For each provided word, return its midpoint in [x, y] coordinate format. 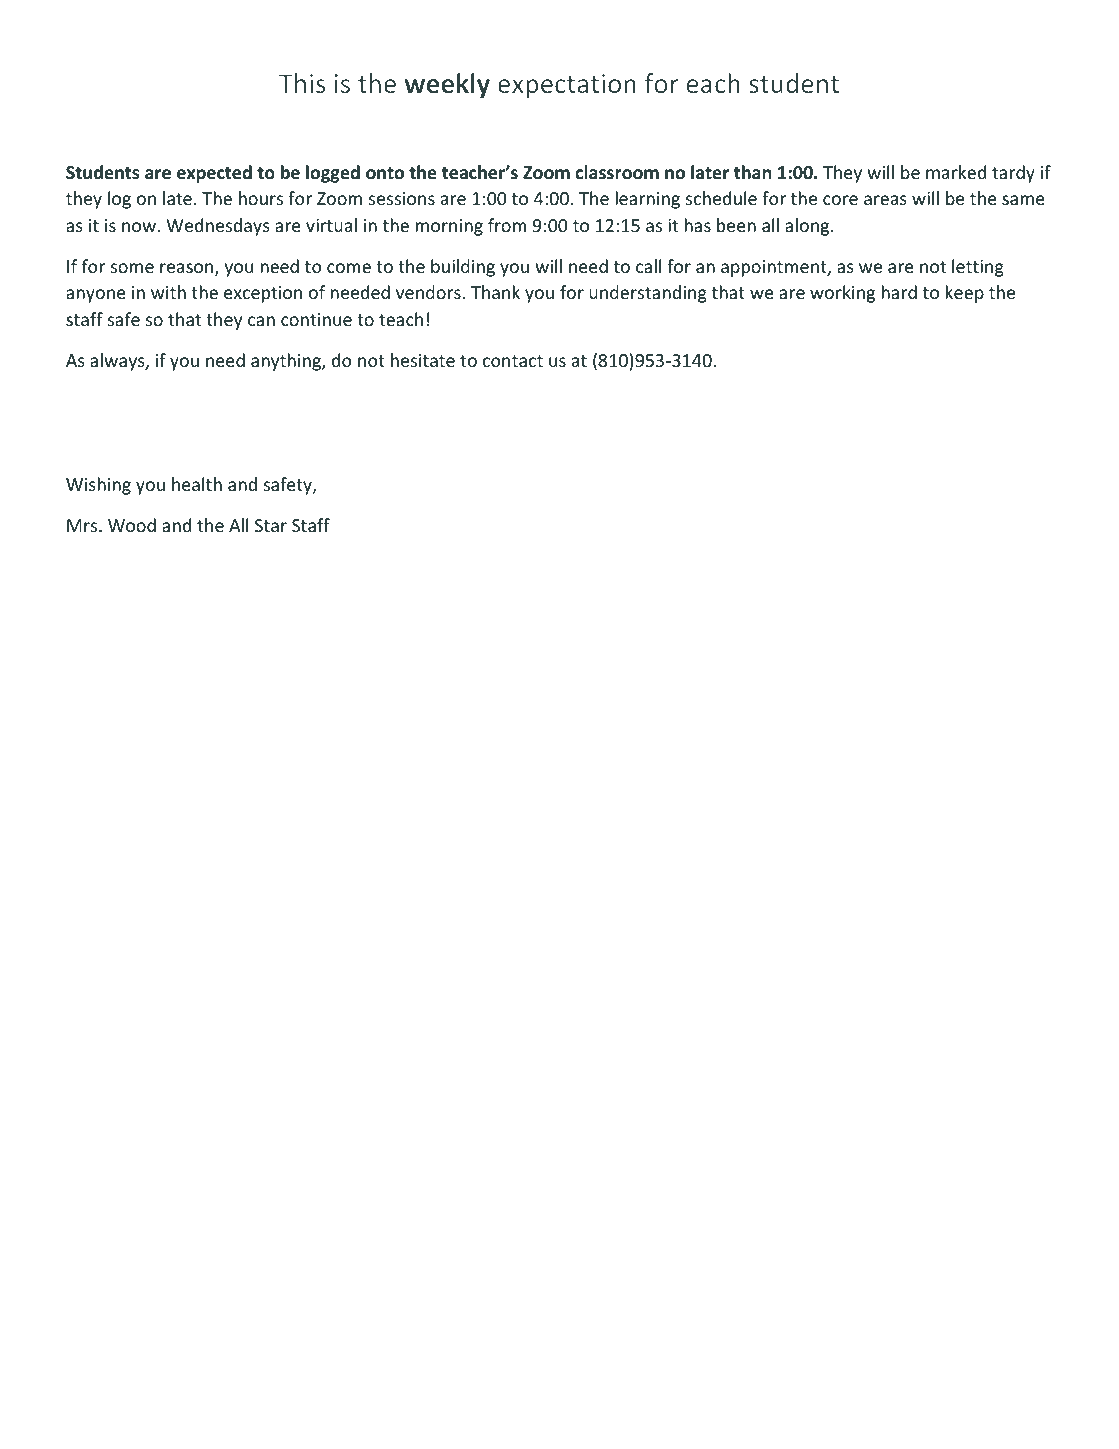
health [197, 484]
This [302, 83]
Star [271, 525]
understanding [648, 294]
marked [956, 172]
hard [899, 292]
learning [647, 200]
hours [261, 198]
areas [885, 200]
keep [964, 294]
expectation [567, 86]
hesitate [423, 360]
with [168, 292]
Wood [132, 525]
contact [513, 361]
